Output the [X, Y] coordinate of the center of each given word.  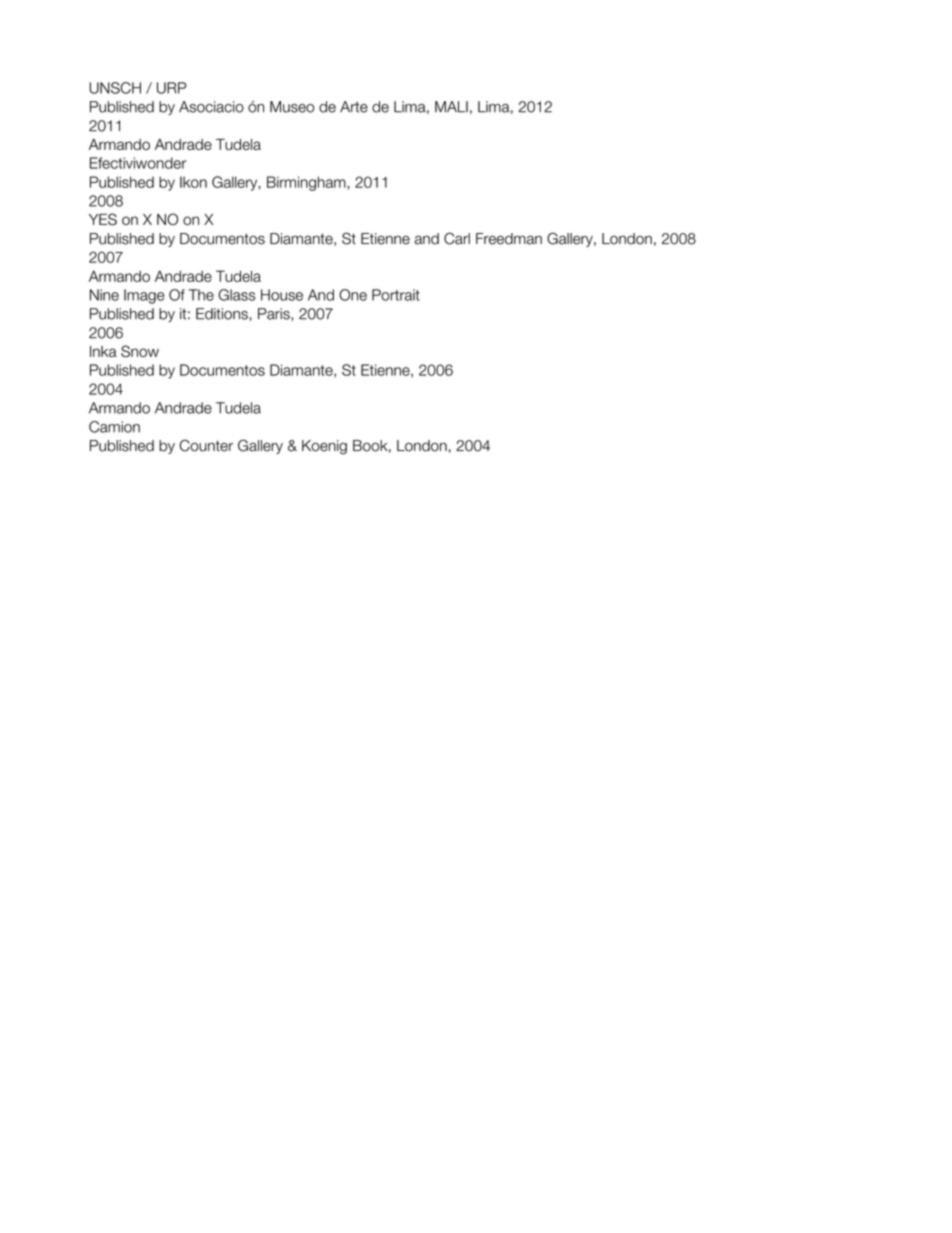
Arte [354, 107]
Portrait [396, 295]
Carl [457, 238]
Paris [275, 314]
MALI [451, 107]
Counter [206, 445]
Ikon [193, 182]
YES [103, 219]
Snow [140, 351]
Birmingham [307, 183]
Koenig [324, 447]
